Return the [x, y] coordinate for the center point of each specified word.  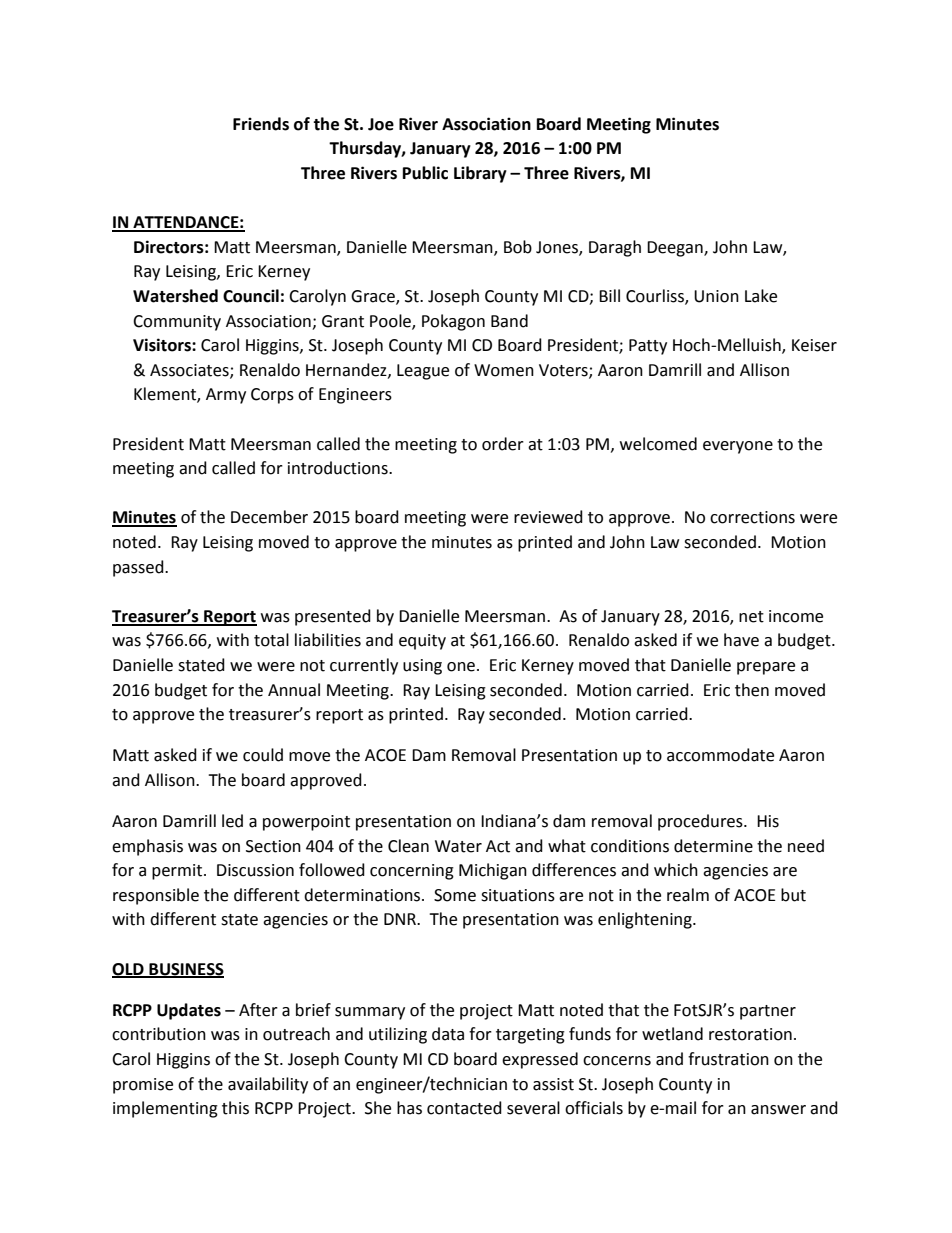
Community [177, 323]
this [235, 1108]
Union [716, 296]
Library [480, 174]
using [422, 667]
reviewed [548, 517]
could [263, 755]
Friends [261, 124]
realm [688, 895]
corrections [752, 517]
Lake [761, 296]
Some [455, 895]
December [269, 517]
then [752, 690]
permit [177, 872]
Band [509, 321]
